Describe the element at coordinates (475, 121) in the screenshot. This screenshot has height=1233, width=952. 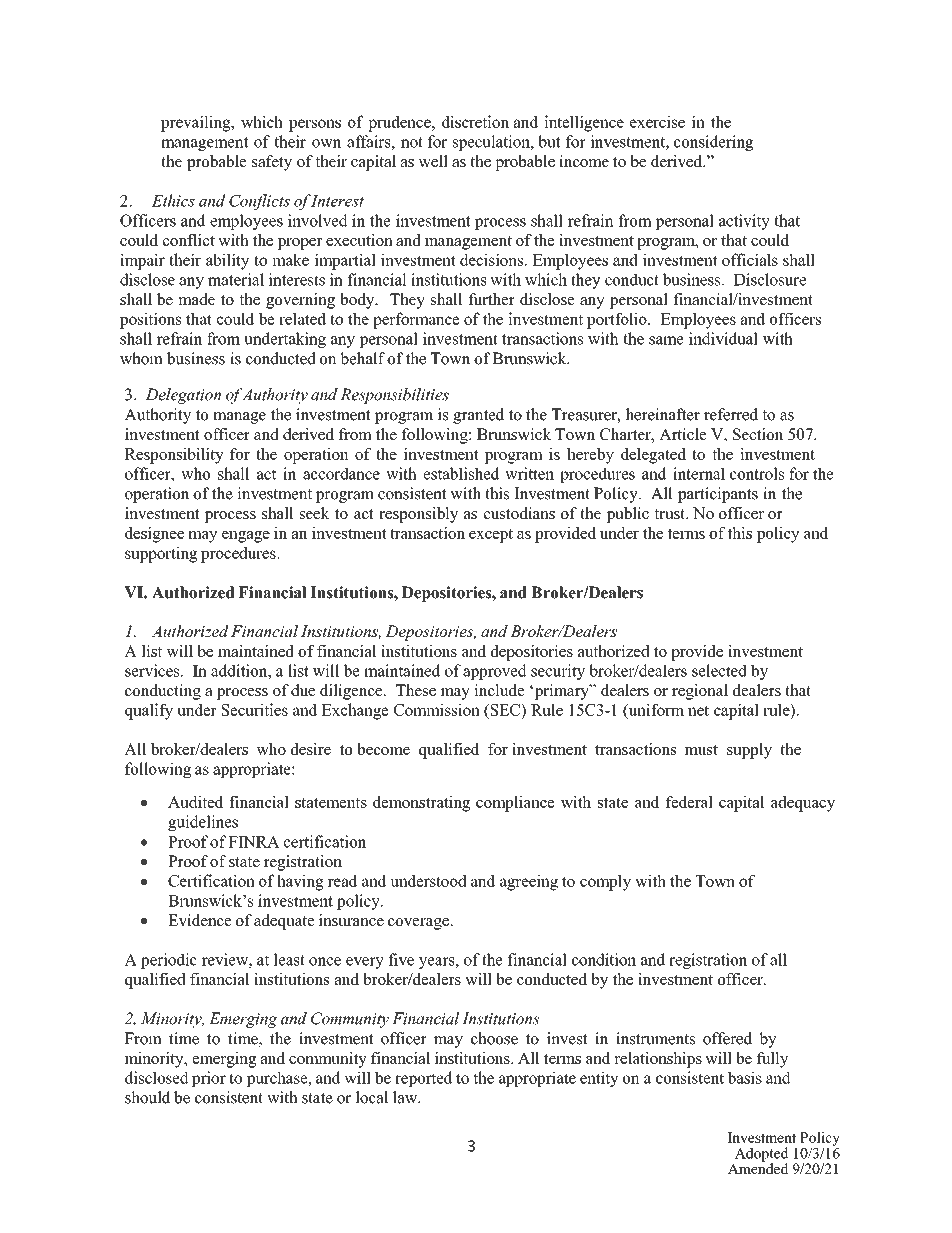
I see `discretion` at that location.
